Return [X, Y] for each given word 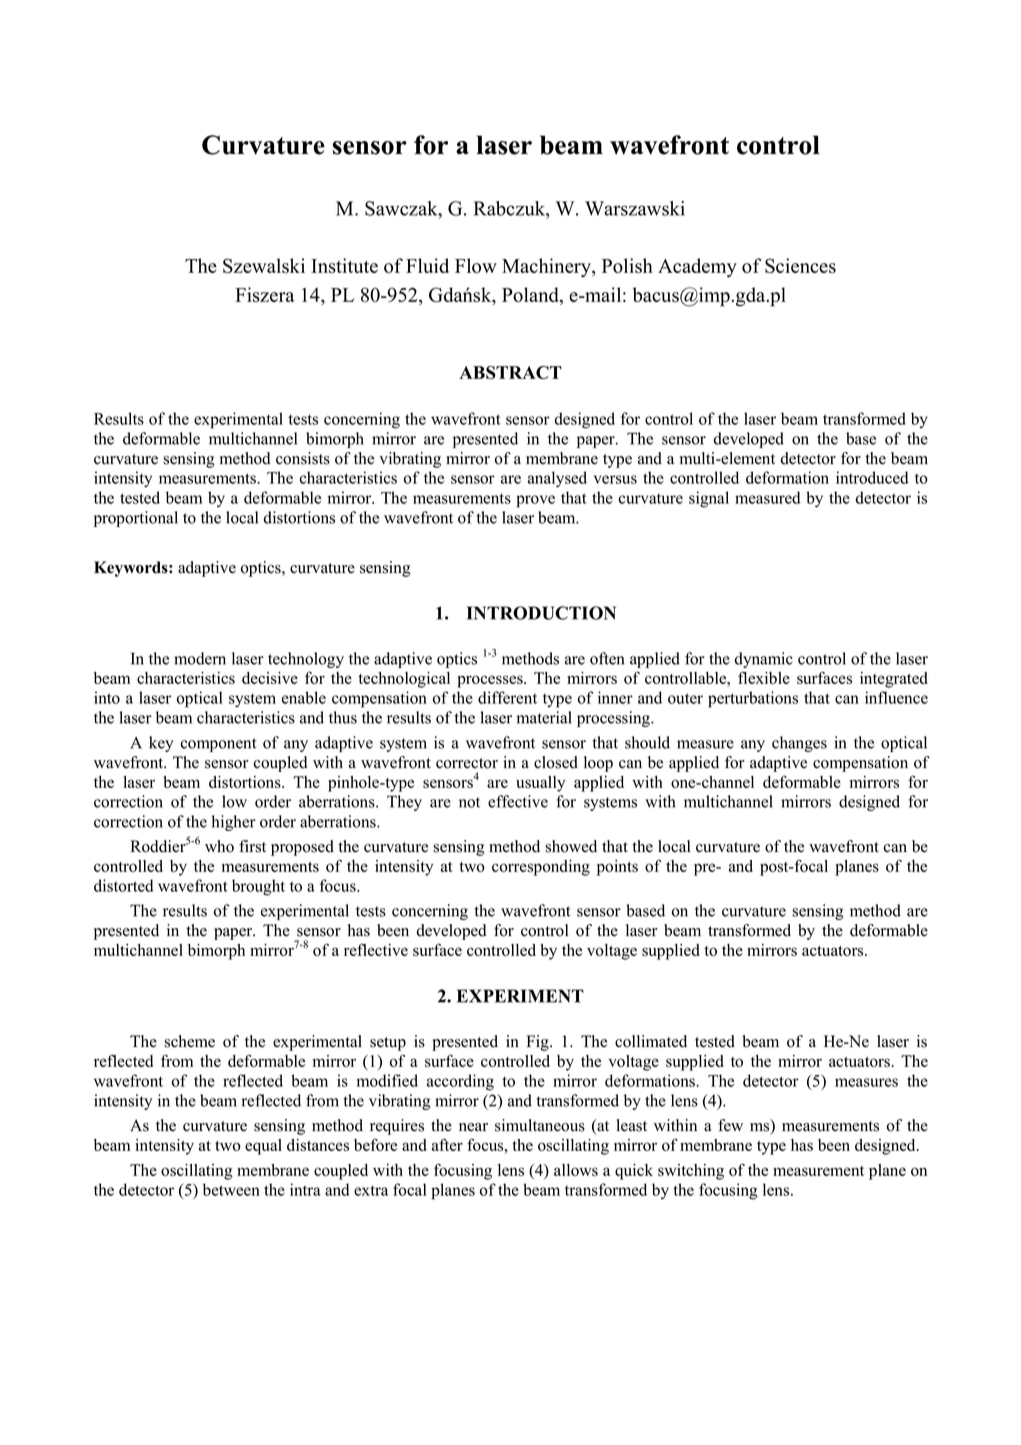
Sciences [800, 265]
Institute [344, 265]
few [730, 1125]
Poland [531, 296]
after [447, 1144]
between [231, 1189]
